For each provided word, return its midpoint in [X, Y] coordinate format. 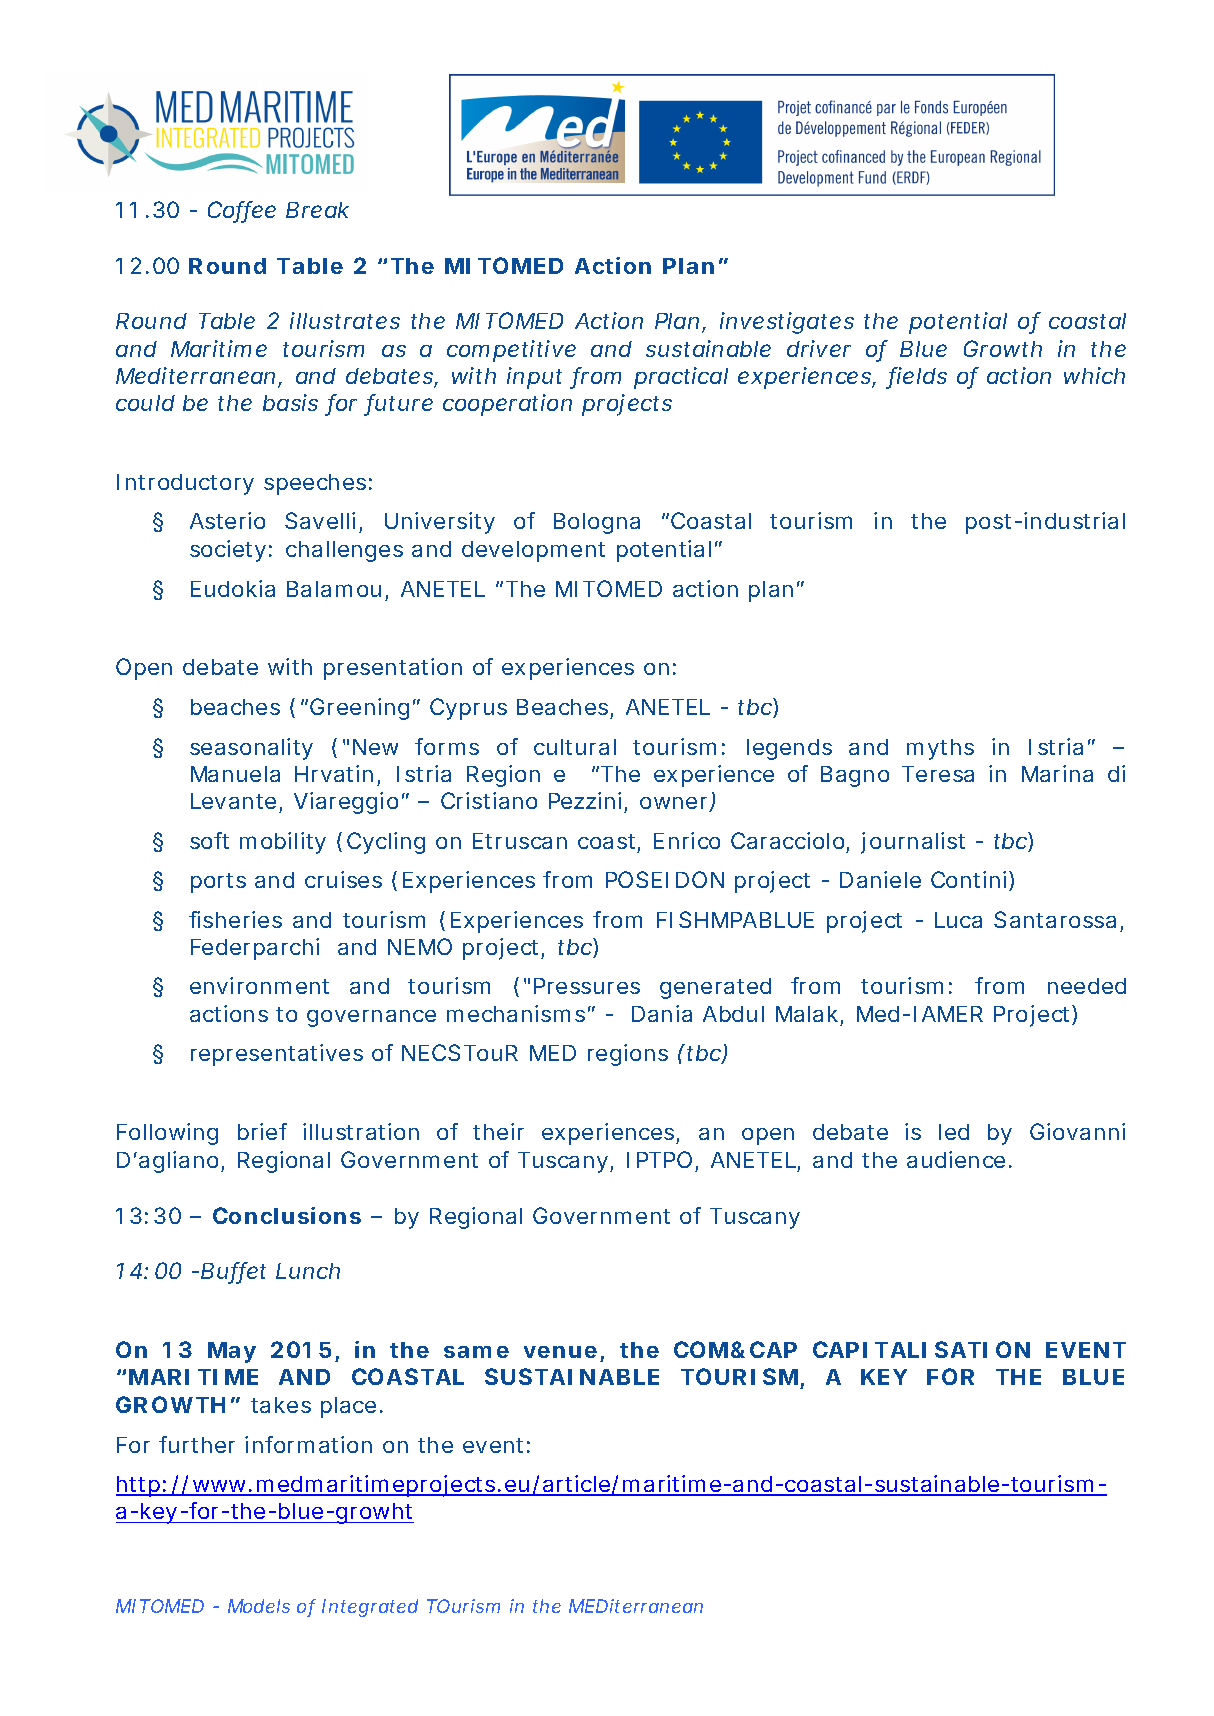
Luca [958, 920]
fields [918, 377]
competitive [511, 351]
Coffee [242, 211]
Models [259, 1606]
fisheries [235, 919]
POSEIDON [665, 879]
